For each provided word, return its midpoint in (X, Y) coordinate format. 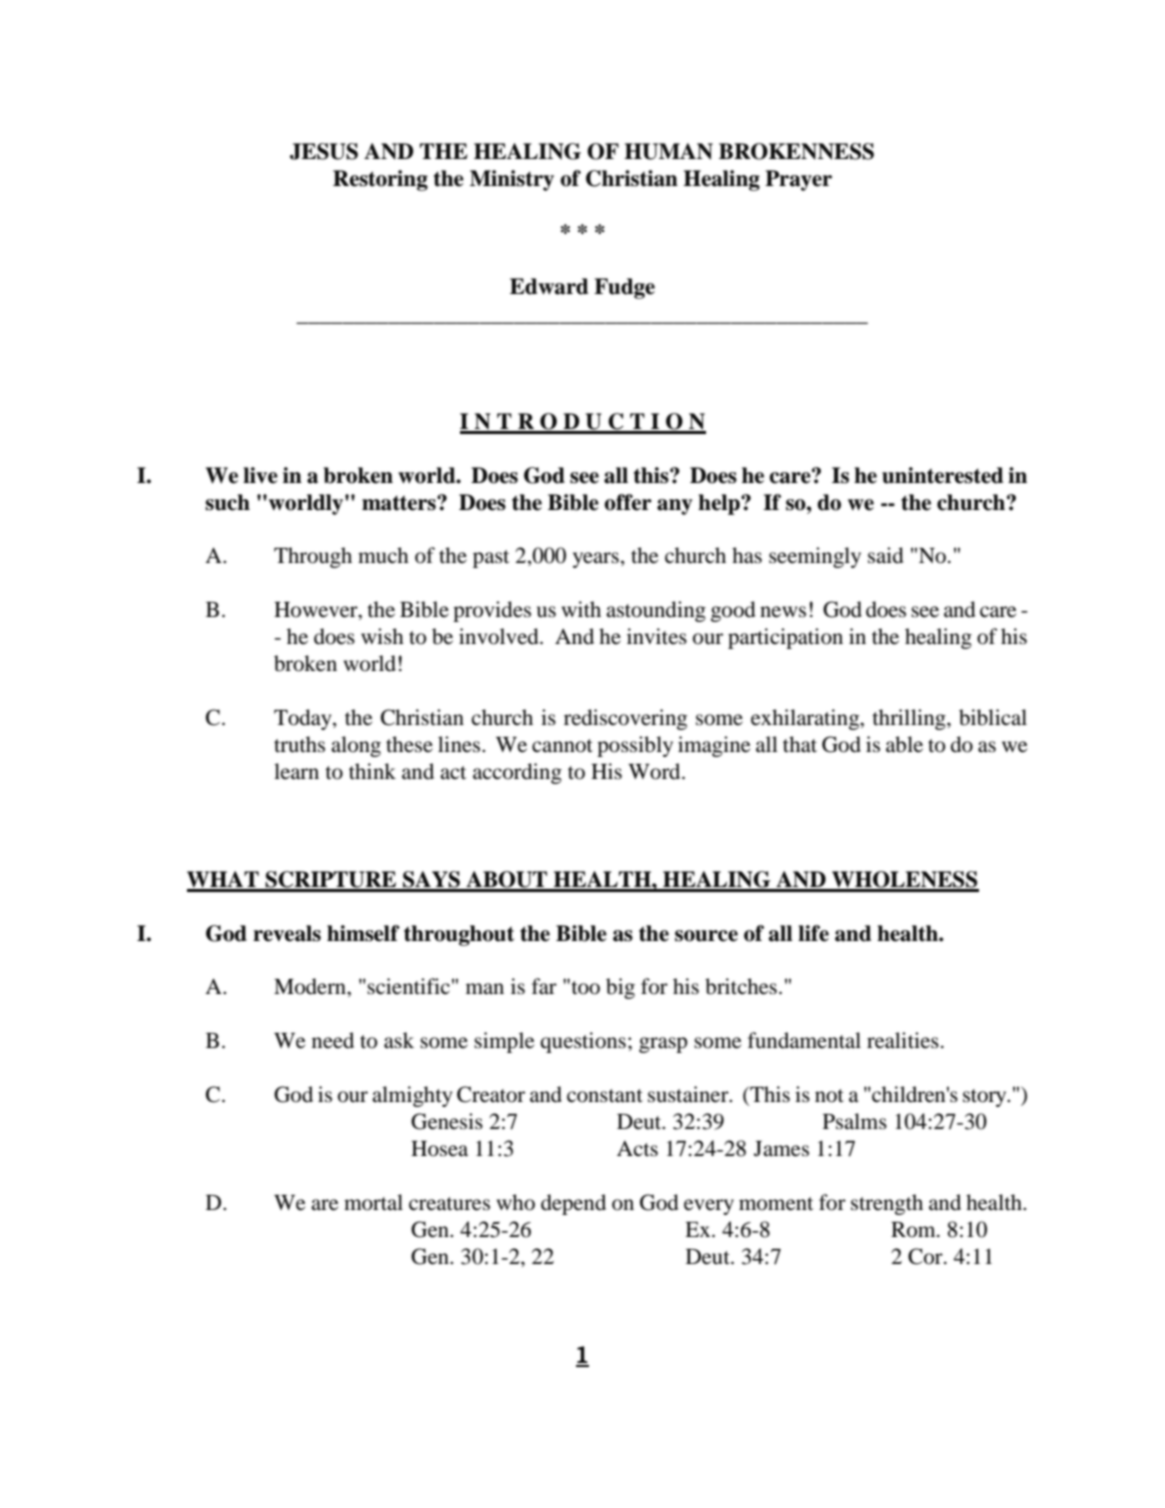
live (260, 475)
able (904, 744)
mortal (373, 1202)
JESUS (324, 151)
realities (903, 1040)
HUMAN (668, 151)
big (620, 988)
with (581, 609)
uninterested (942, 475)
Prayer (798, 180)
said (886, 555)
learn (296, 771)
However (317, 611)
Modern (311, 986)
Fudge (624, 288)
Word (655, 771)
